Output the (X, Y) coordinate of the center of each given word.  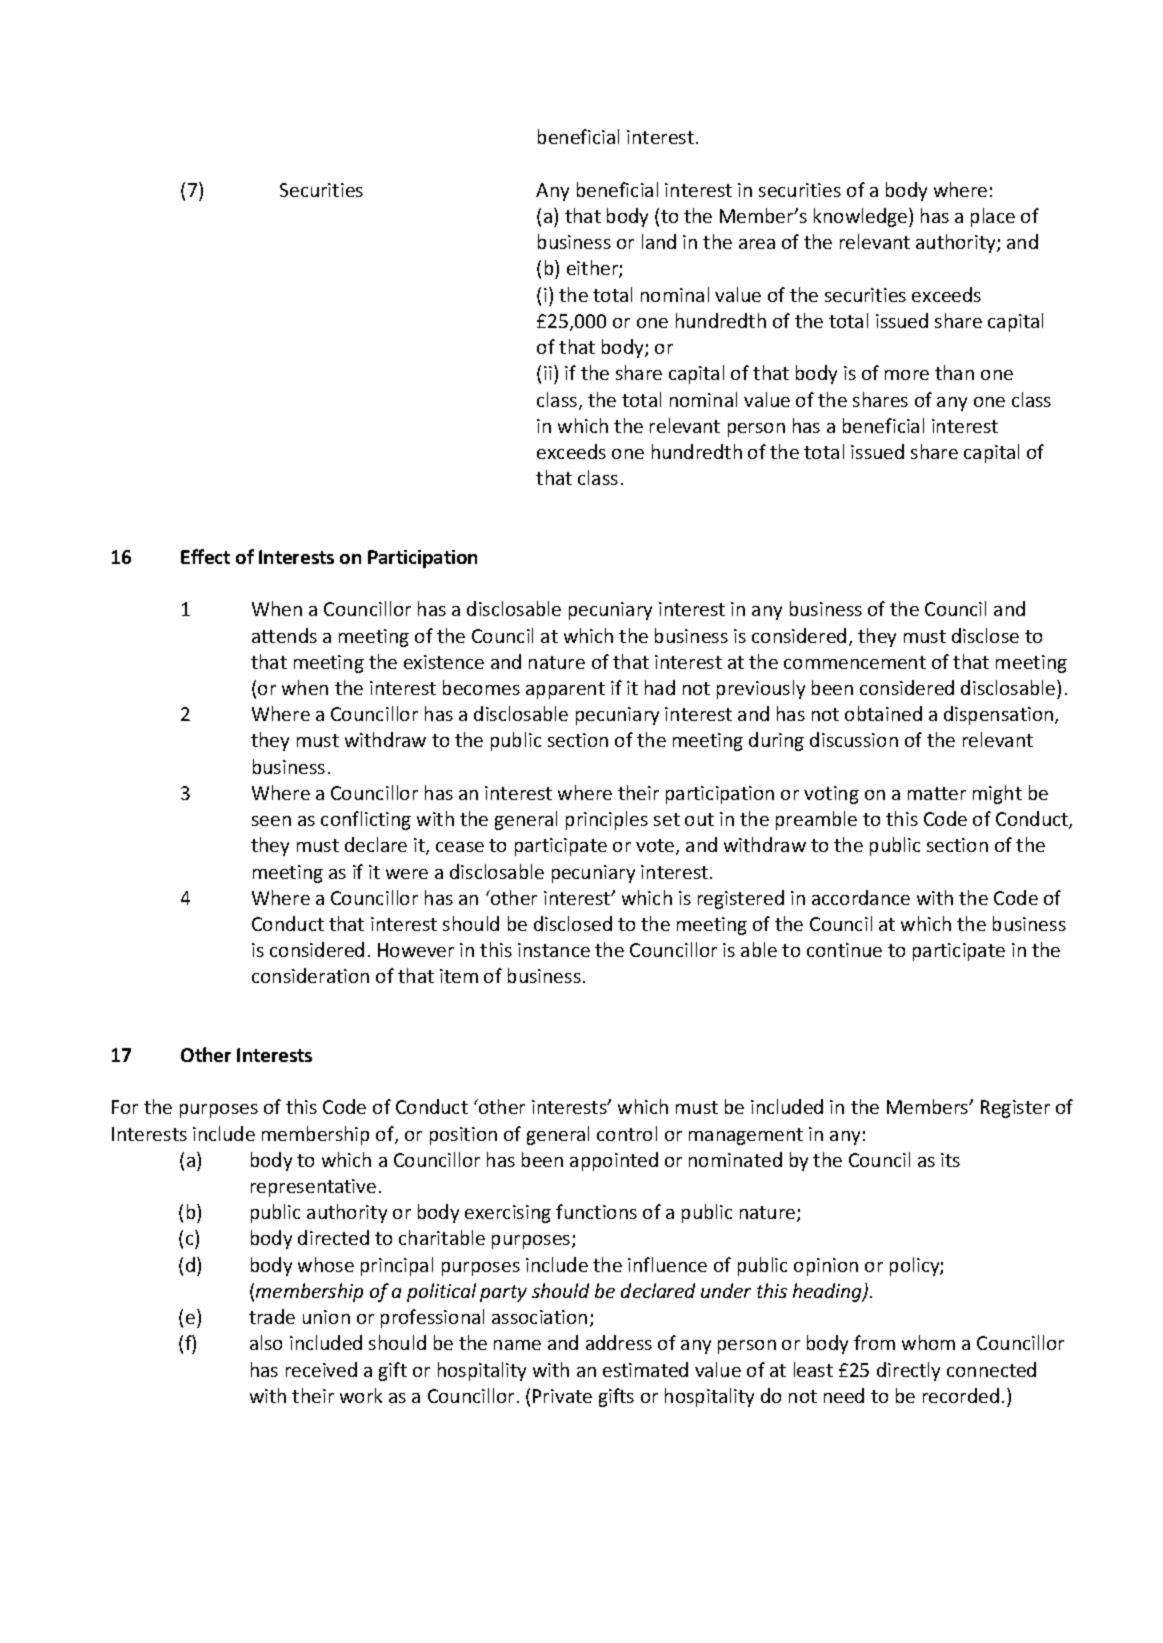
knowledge (862, 217)
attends (284, 635)
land (659, 241)
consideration (310, 975)
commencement (855, 662)
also (266, 1342)
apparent (565, 690)
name (517, 1345)
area (757, 244)
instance (554, 950)
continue (844, 950)
